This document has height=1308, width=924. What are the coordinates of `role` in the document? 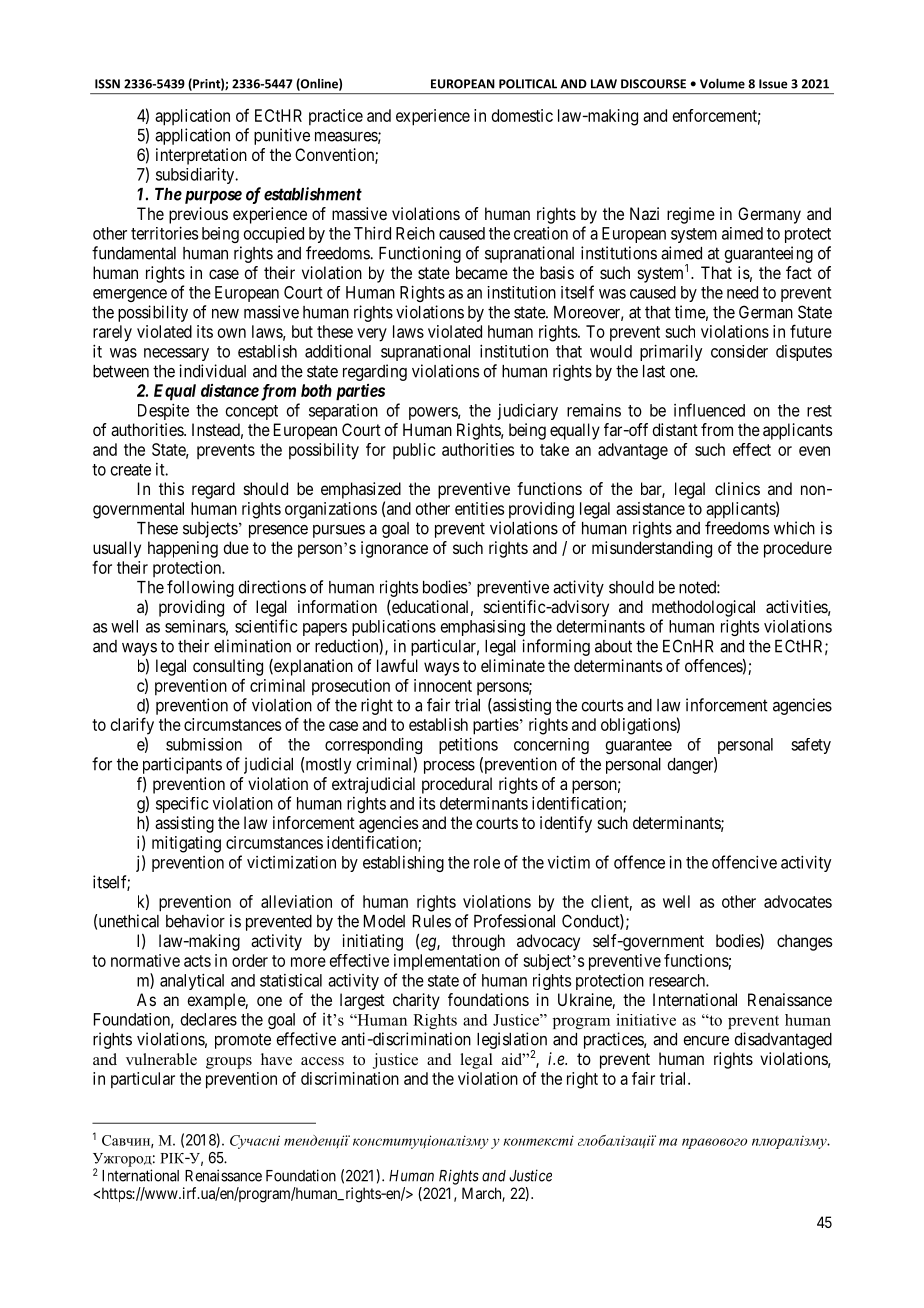 It's located at (487, 862).
